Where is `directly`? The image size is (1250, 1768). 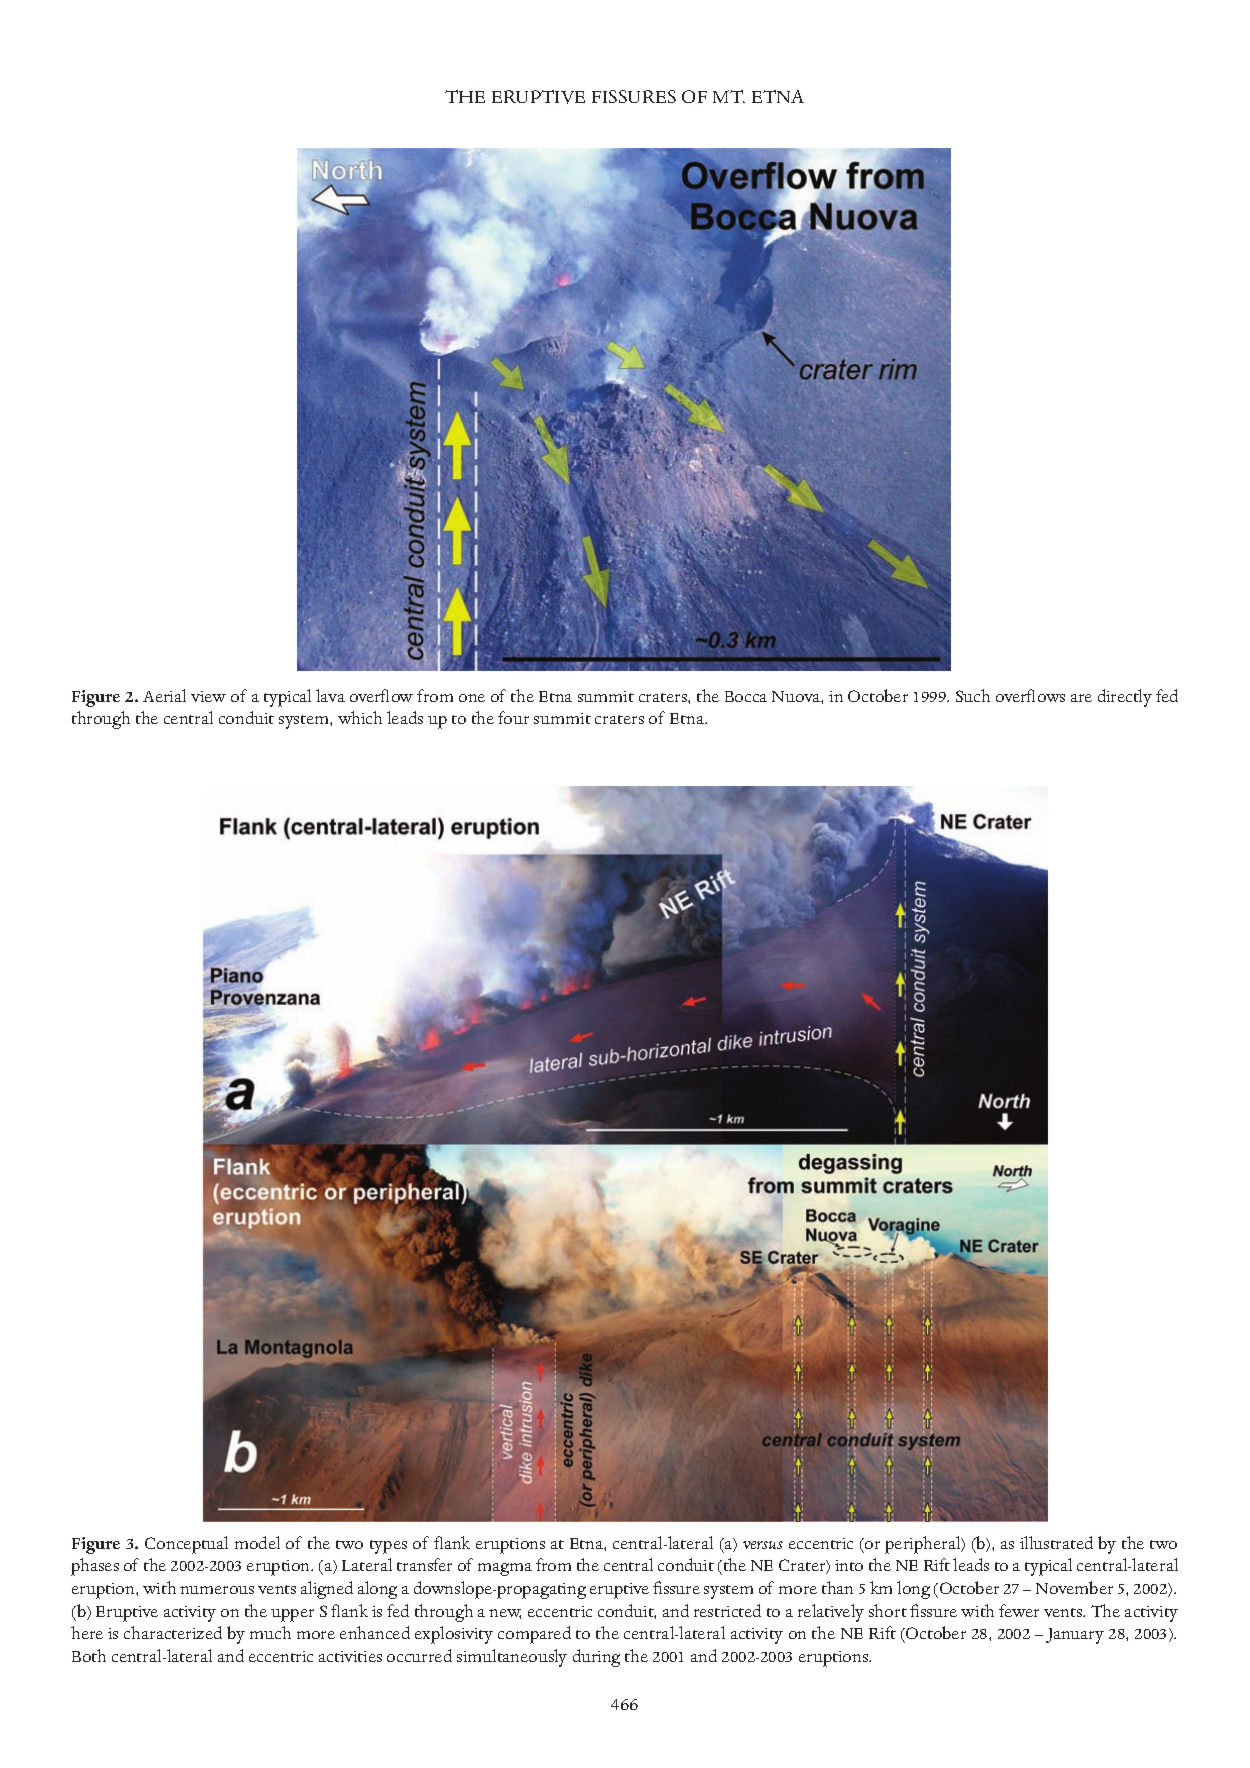 directly is located at coordinates (1125, 698).
